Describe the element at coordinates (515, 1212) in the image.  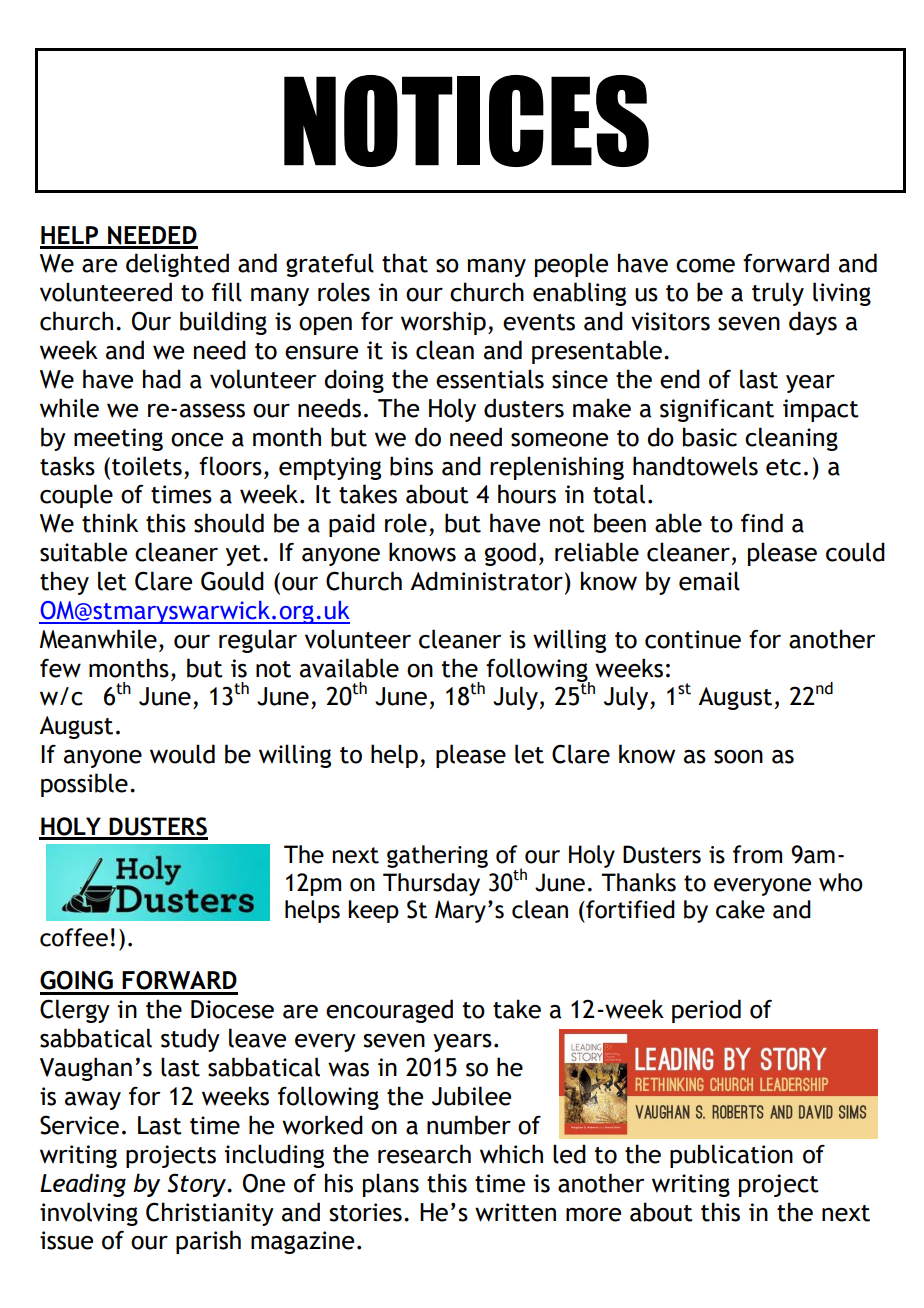
I see `written` at that location.
